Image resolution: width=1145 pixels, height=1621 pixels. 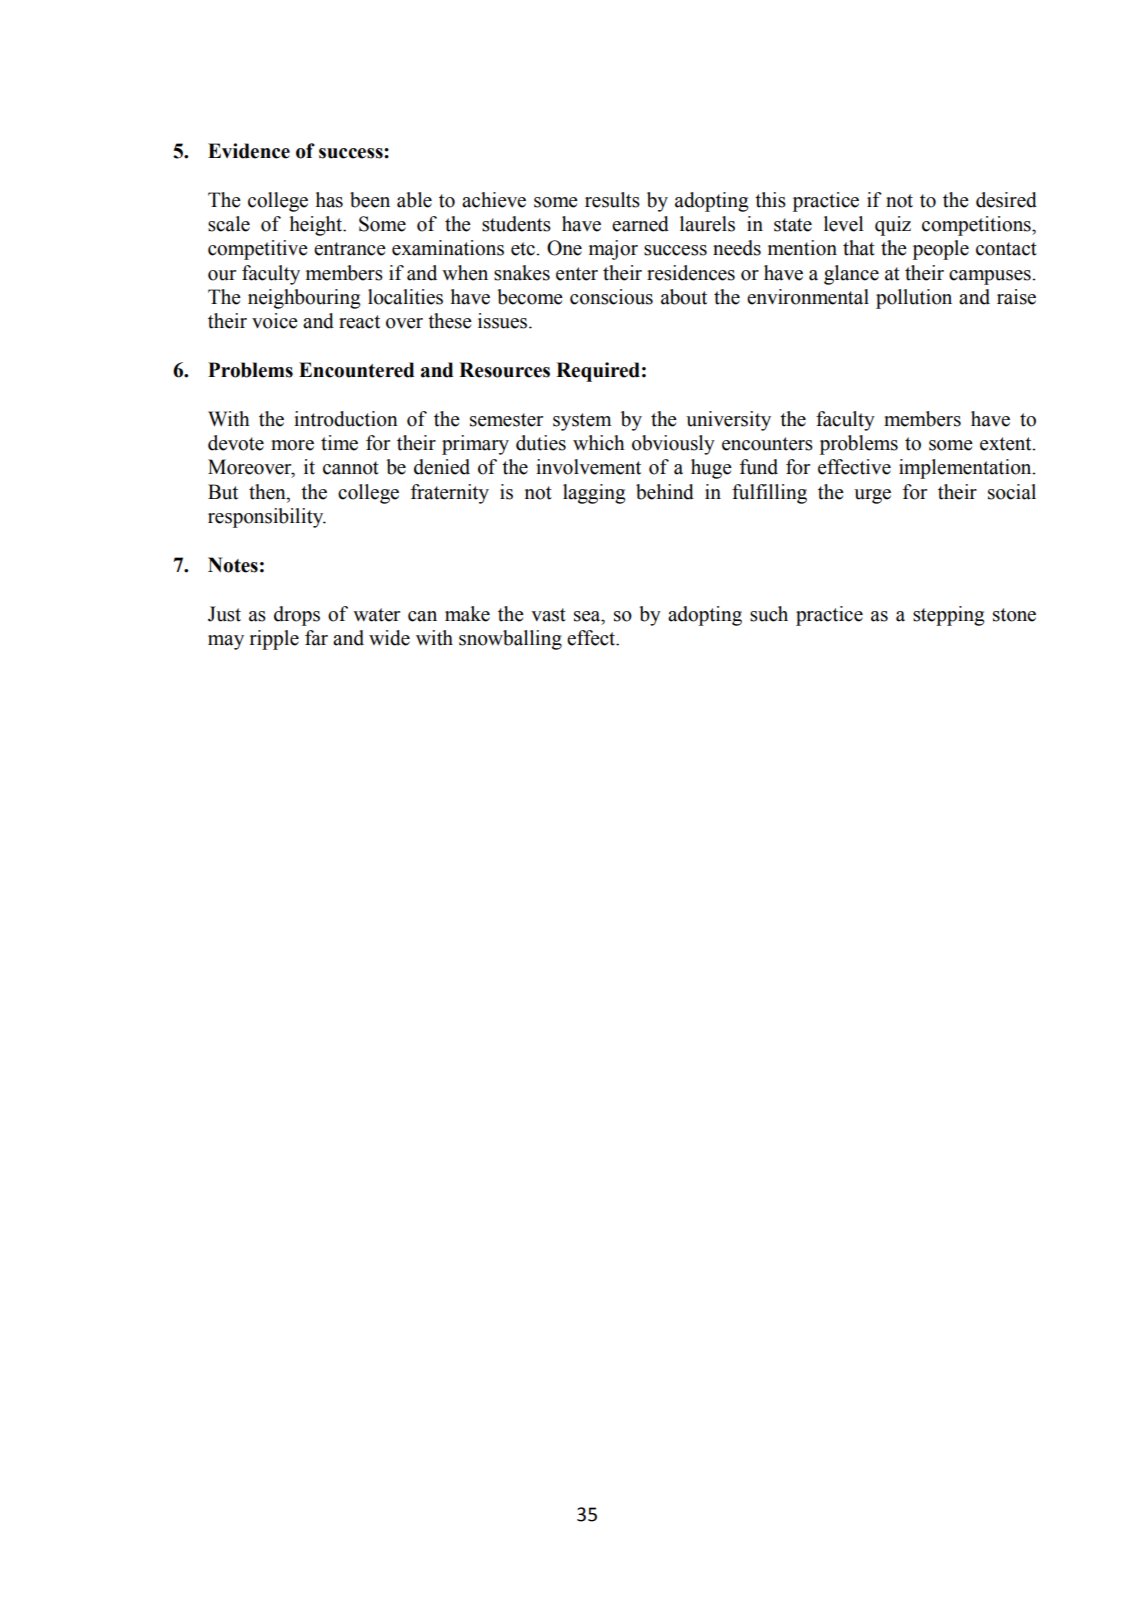 I want to click on Required, so click(x=598, y=372).
